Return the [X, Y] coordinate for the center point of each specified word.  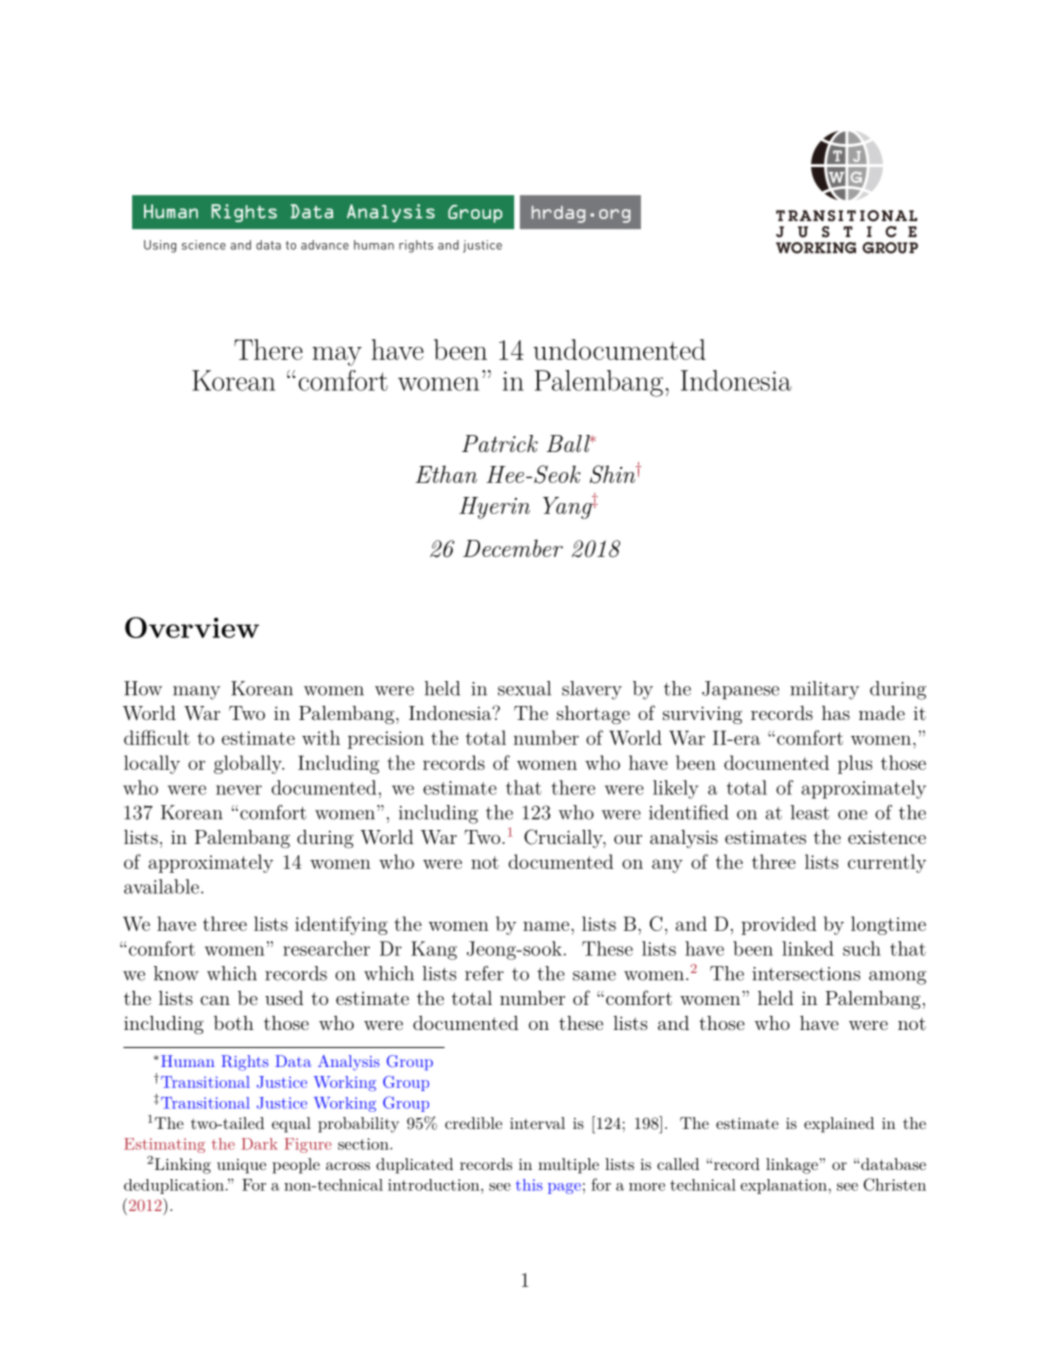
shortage [593, 715]
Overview [192, 627]
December [513, 548]
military [824, 690]
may [337, 356]
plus [855, 764]
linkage [792, 1166]
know [176, 973]
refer [484, 973]
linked [808, 948]
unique [241, 1166]
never [239, 790]
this [529, 1185]
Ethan [446, 474]
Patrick [500, 444]
